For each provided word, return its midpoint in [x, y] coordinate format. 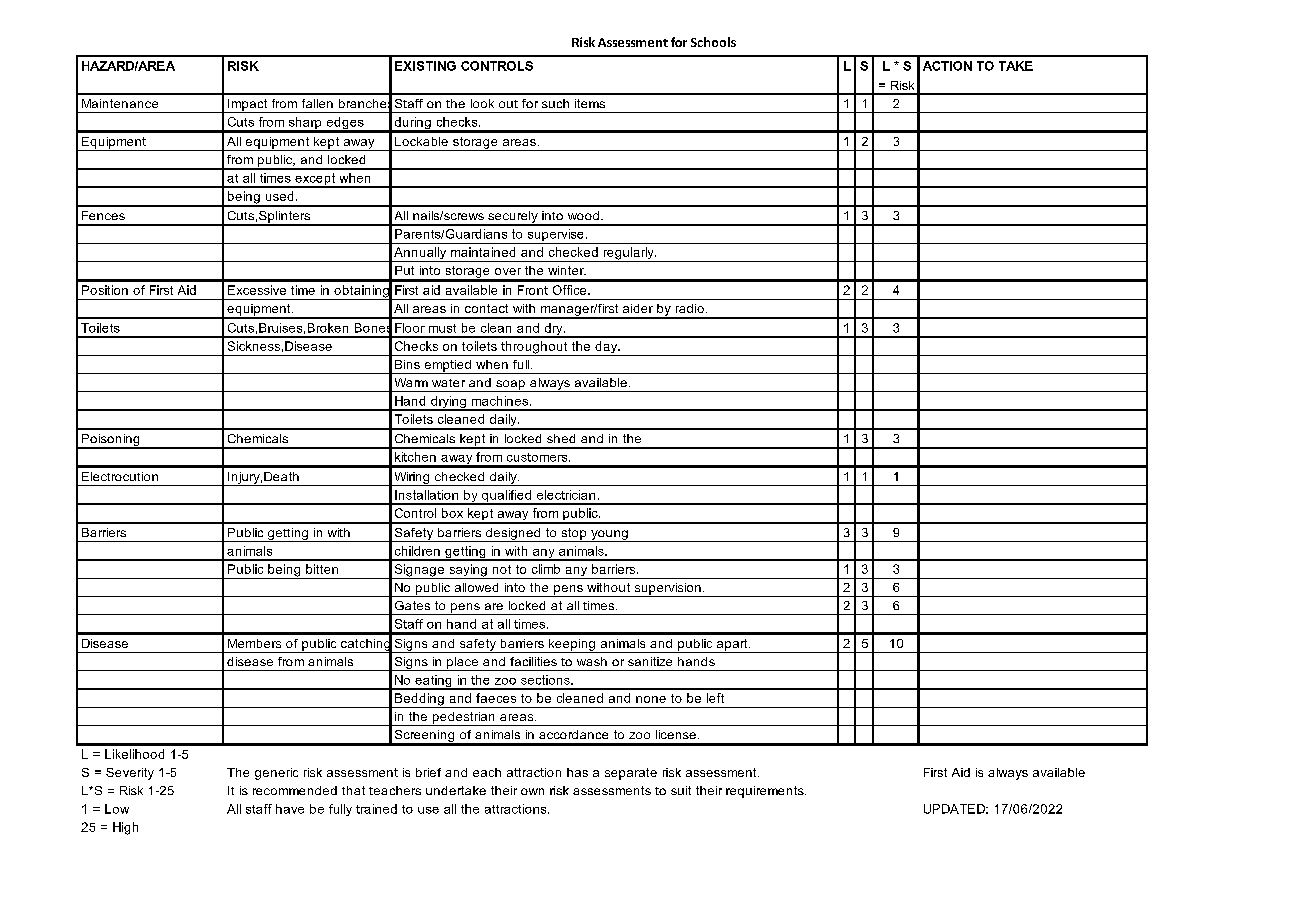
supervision [667, 590]
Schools [713, 42]
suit [681, 790]
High [125, 828]
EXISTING [425, 66]
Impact [248, 106]
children [417, 551]
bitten [322, 569]
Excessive [257, 290]
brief [428, 772]
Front [533, 290]
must [442, 328]
